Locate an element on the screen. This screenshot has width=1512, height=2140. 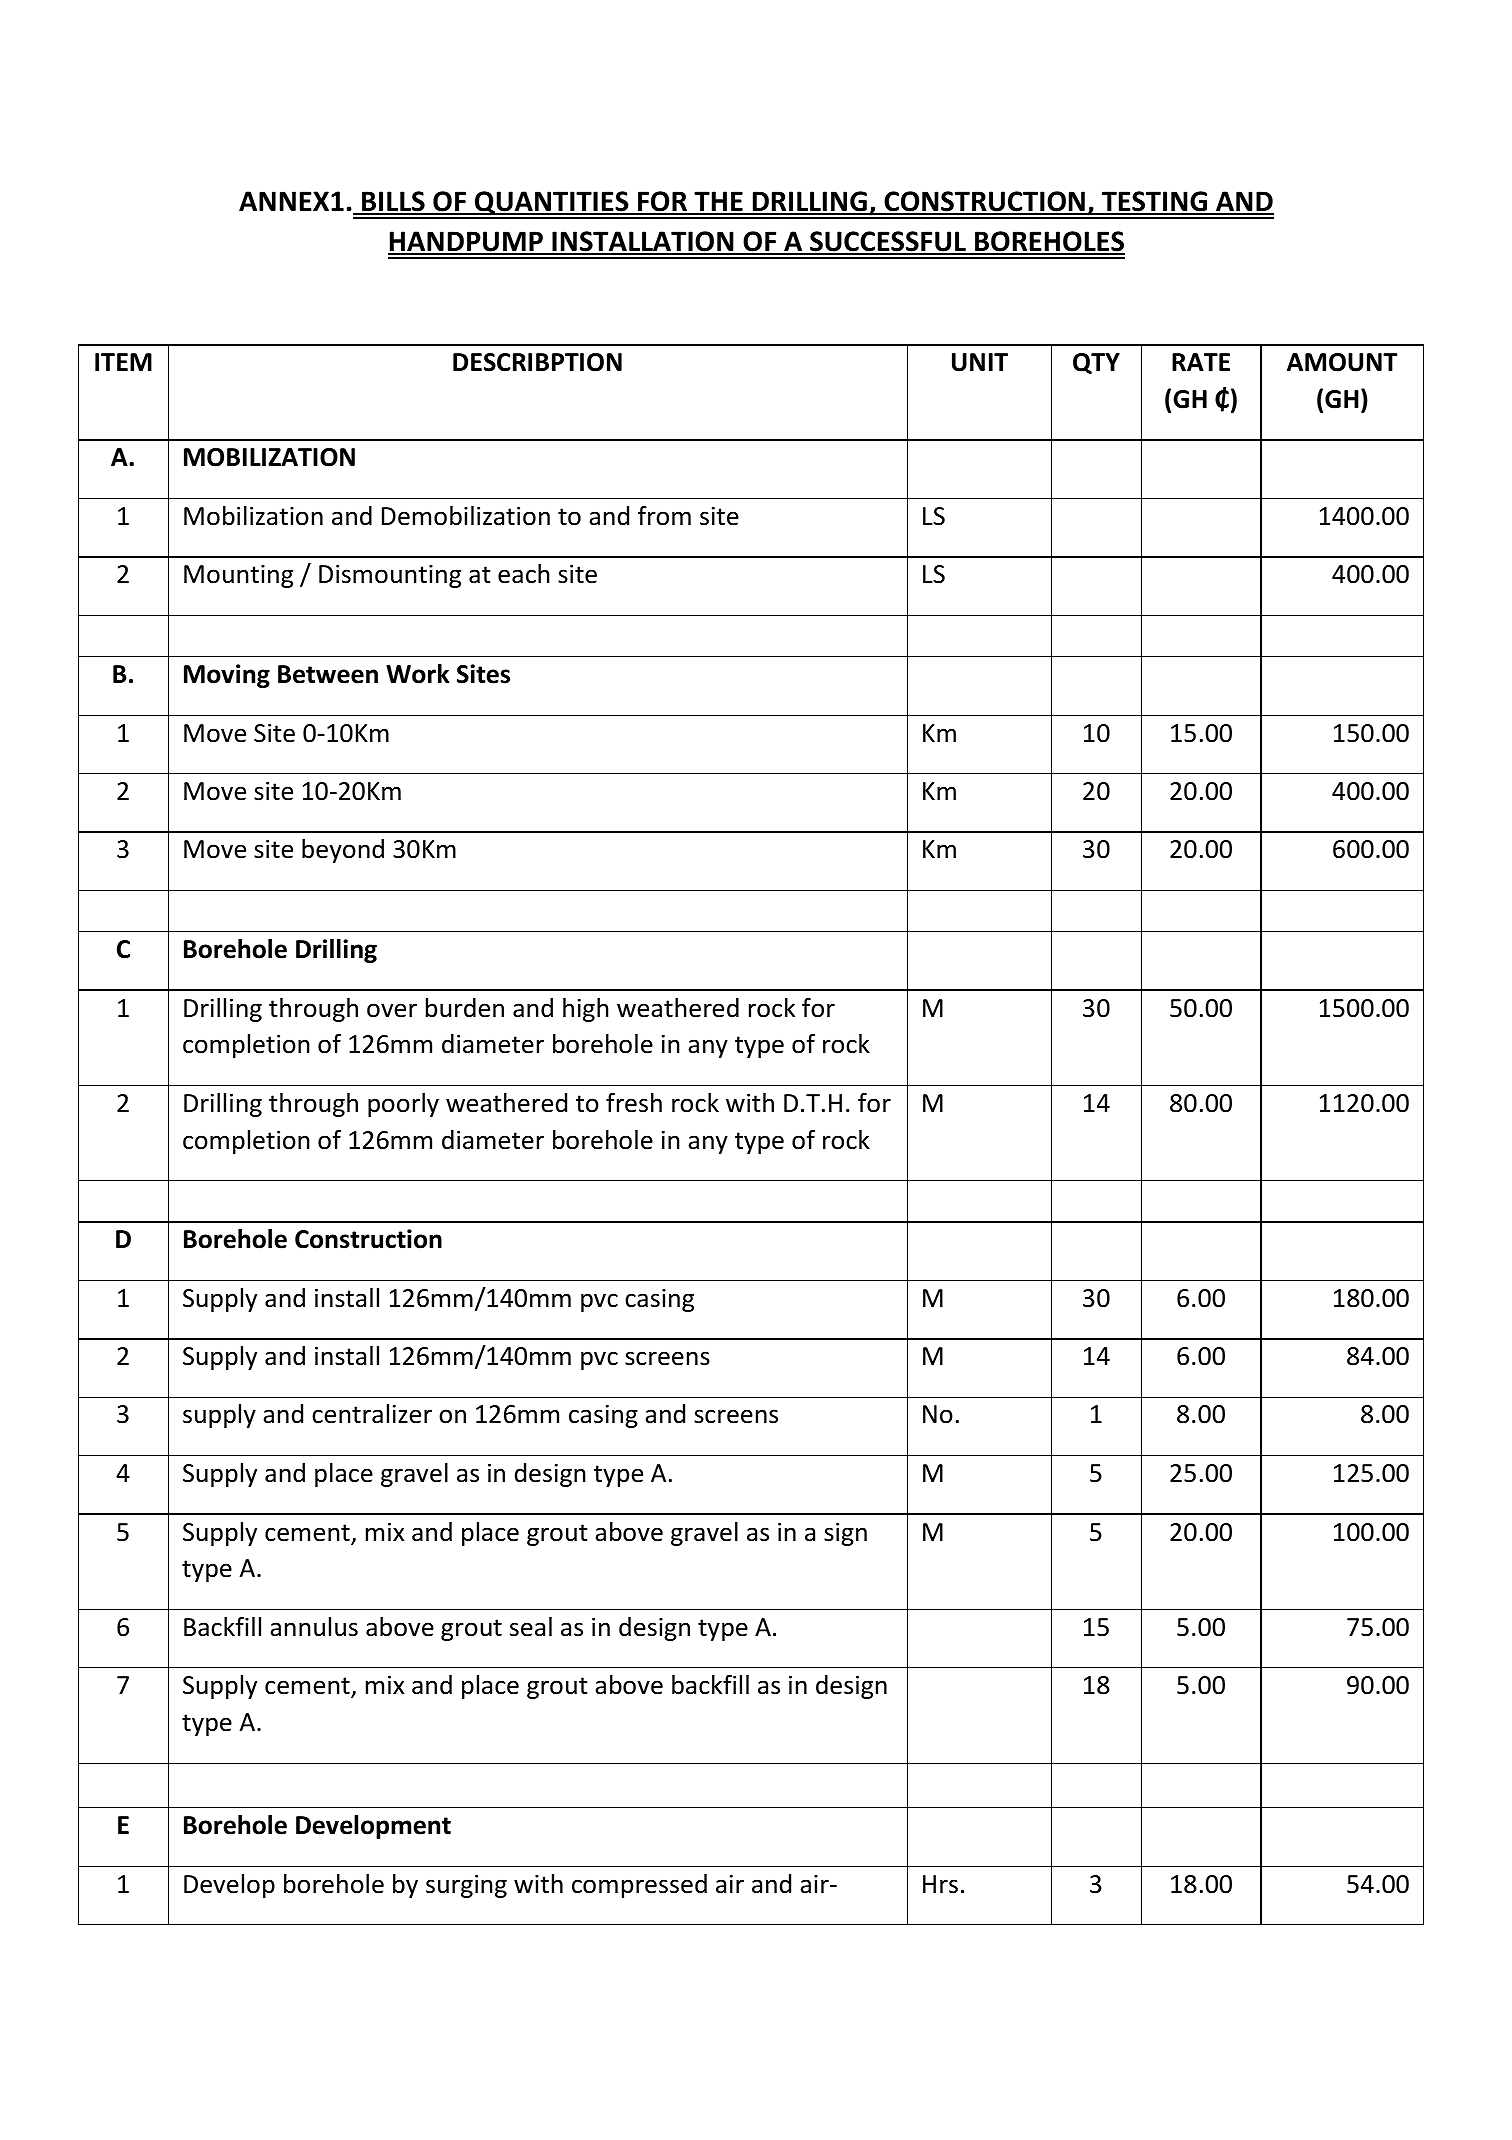
poorly is located at coordinates (403, 1105).
